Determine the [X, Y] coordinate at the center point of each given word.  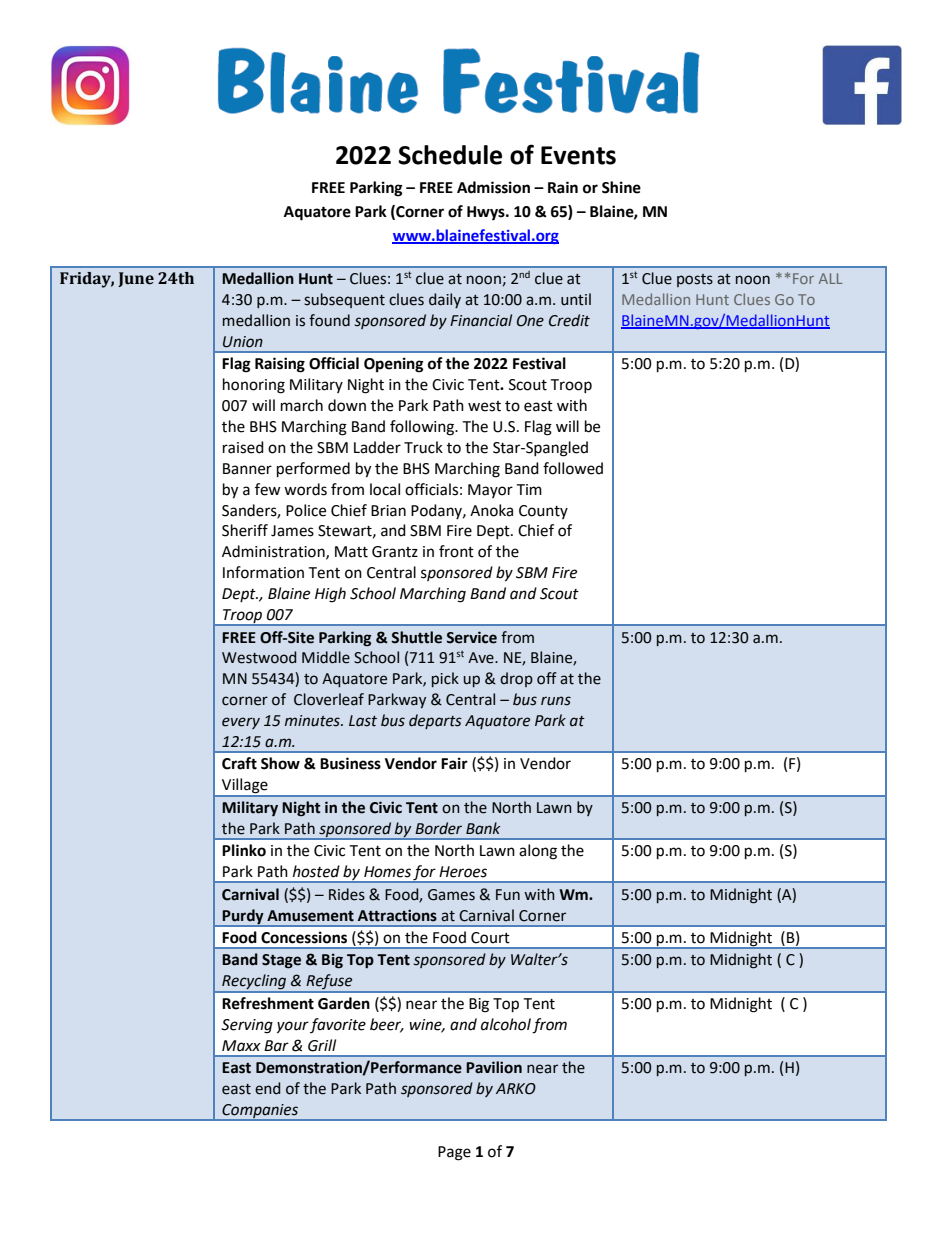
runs [556, 701]
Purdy [243, 917]
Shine [621, 187]
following [423, 428]
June [136, 279]
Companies [260, 1112]
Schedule [450, 155]
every [241, 723]
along [538, 852]
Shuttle [416, 637]
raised [243, 447]
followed [573, 468]
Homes [387, 872]
